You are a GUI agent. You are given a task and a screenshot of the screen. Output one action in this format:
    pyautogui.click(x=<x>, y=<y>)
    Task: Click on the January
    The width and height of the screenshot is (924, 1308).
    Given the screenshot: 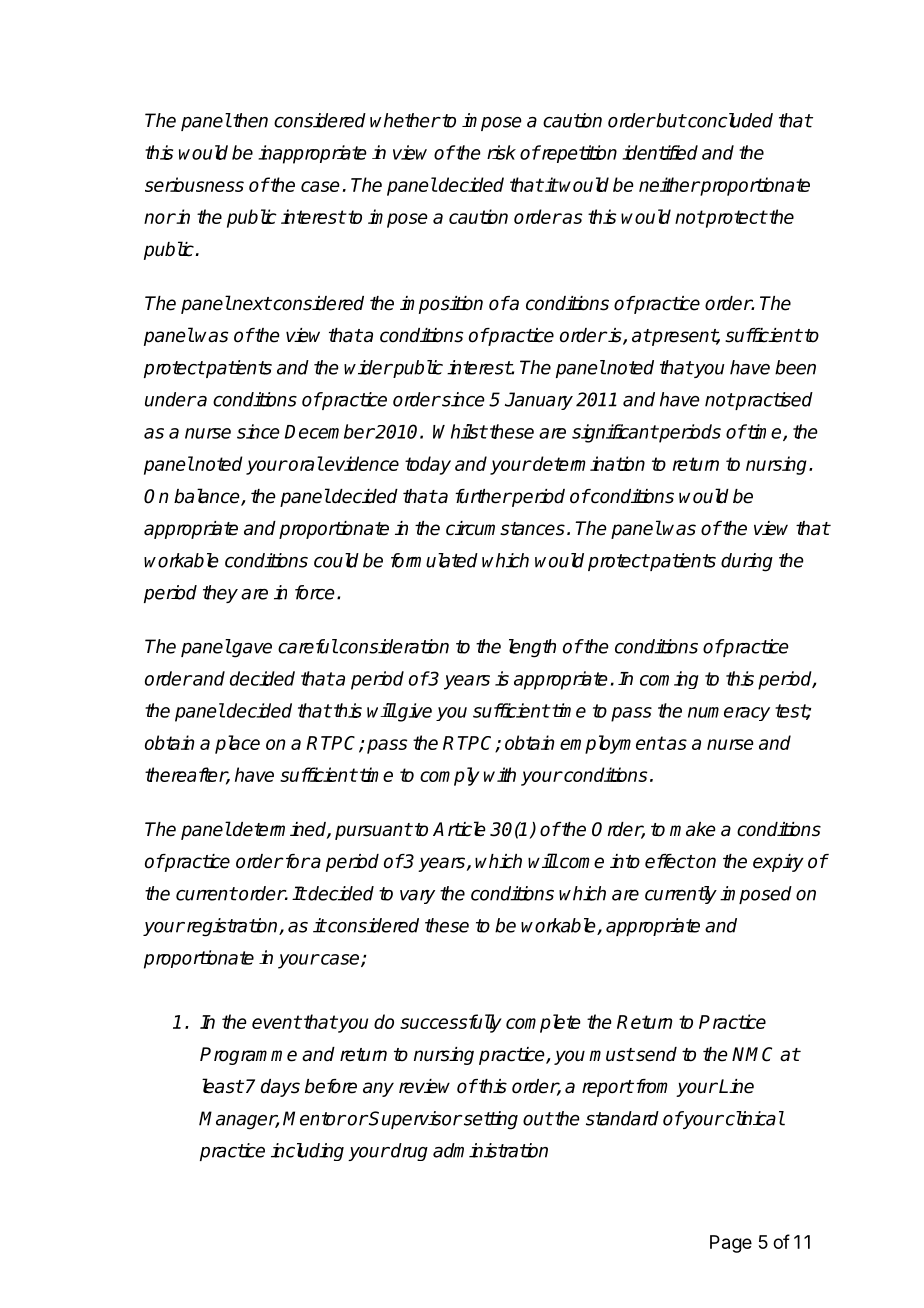 What is the action you would take?
    pyautogui.click(x=539, y=401)
